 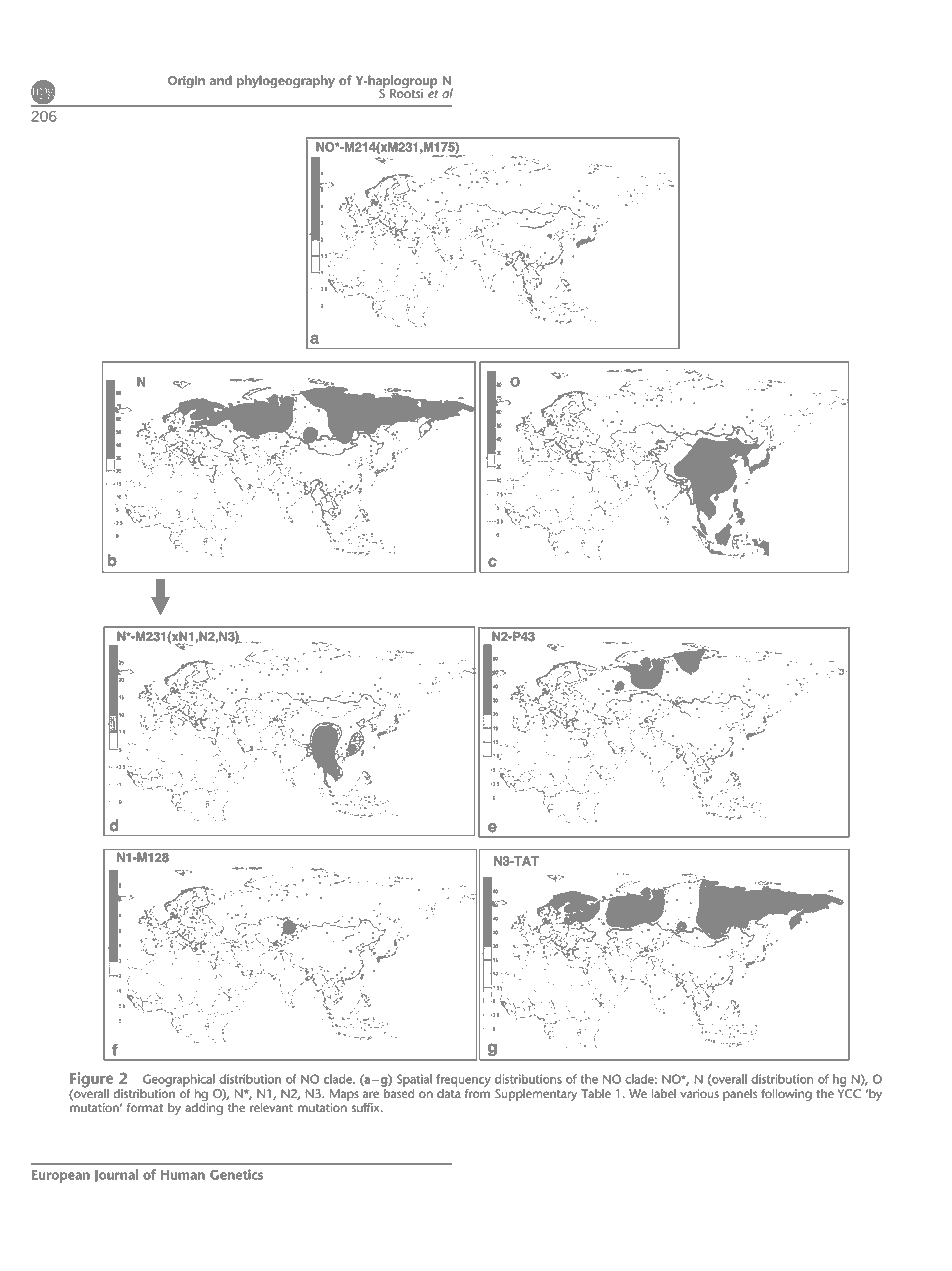 What do you see at coordinates (664, 1093) in the screenshot?
I see `label` at bounding box center [664, 1093].
